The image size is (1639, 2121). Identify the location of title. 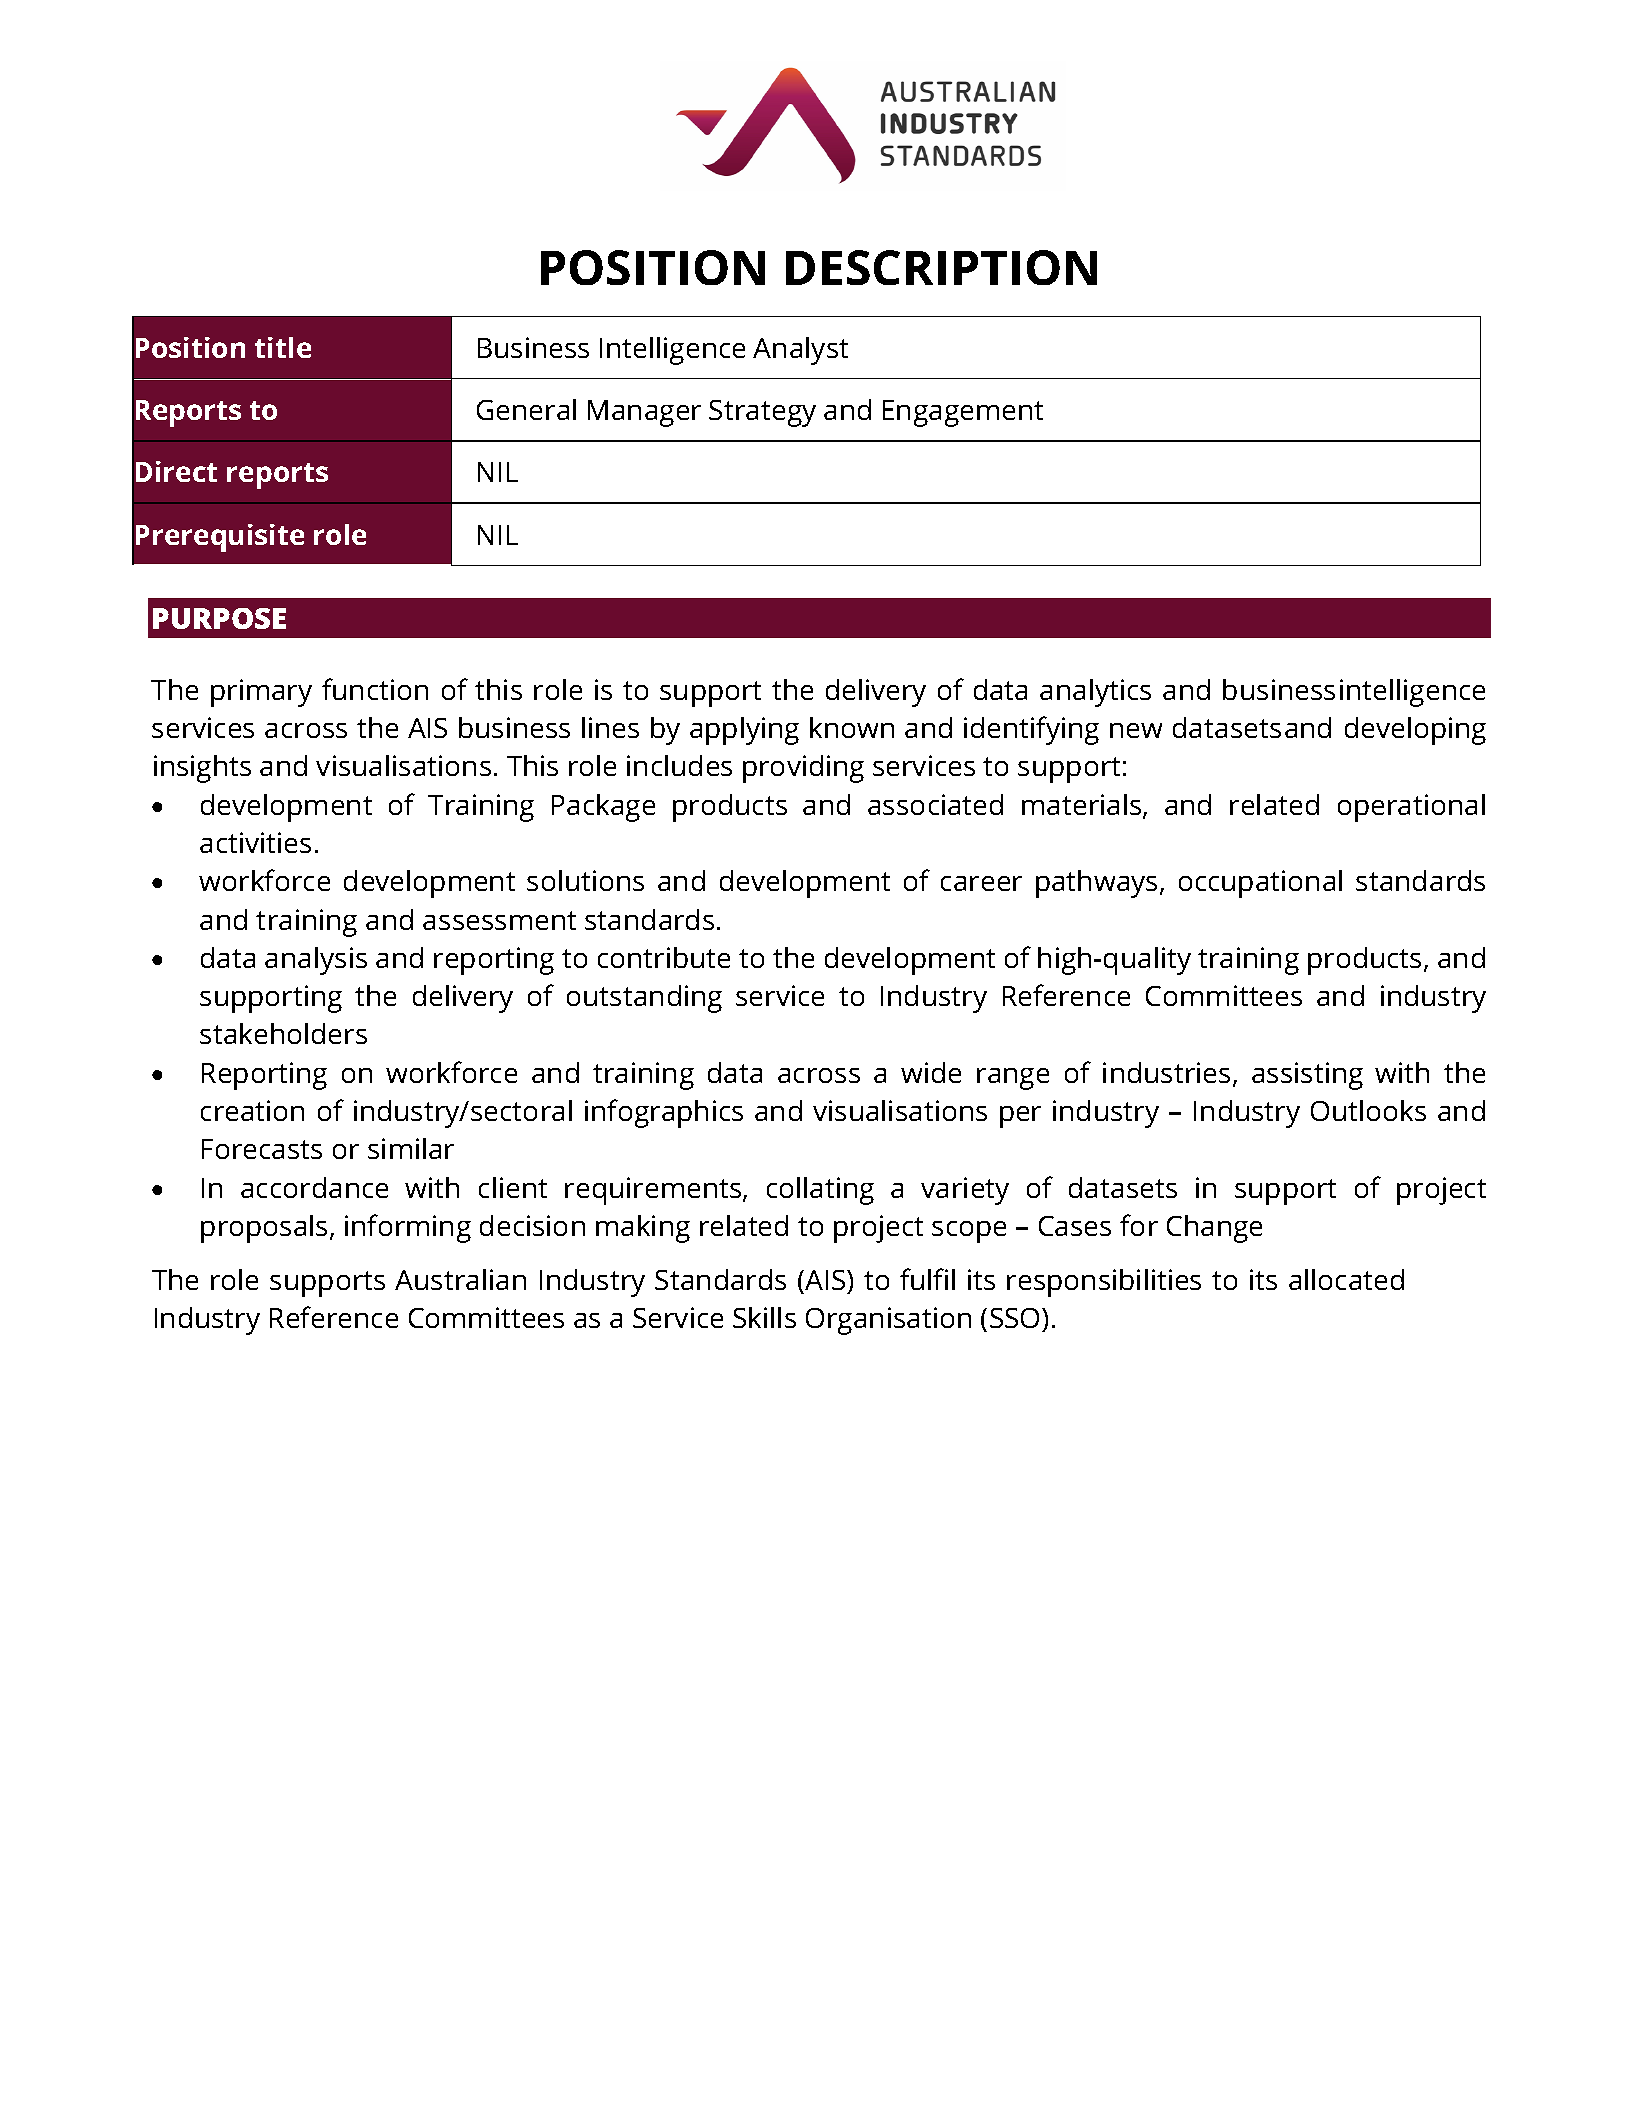
(283, 347).
